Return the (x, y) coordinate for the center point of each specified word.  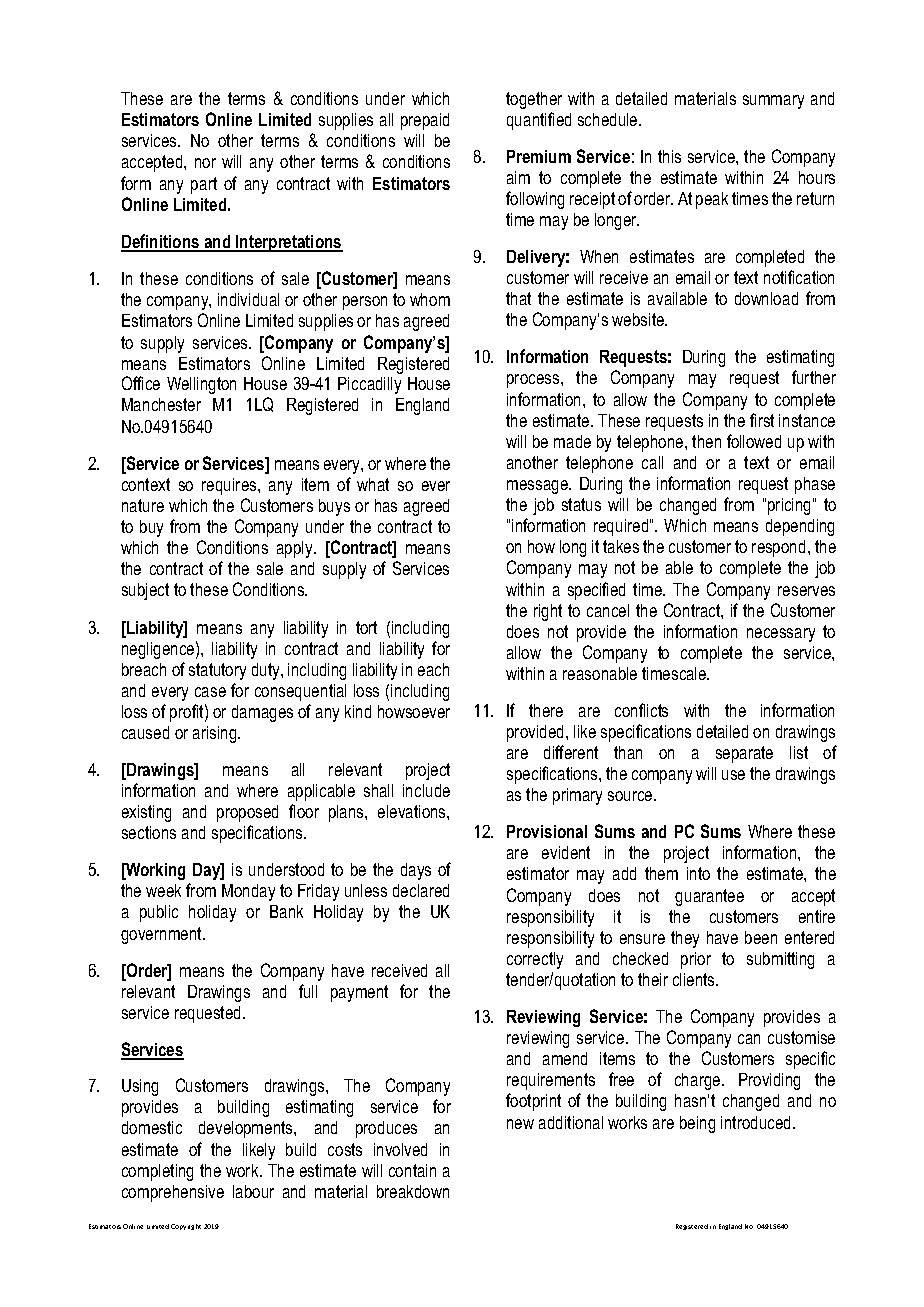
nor (205, 163)
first (762, 420)
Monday (248, 892)
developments (247, 1129)
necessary (781, 635)
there (546, 710)
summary (773, 102)
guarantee (709, 897)
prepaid (425, 121)
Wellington (201, 385)
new (520, 1124)
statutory (217, 671)
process (534, 381)
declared (421, 890)
